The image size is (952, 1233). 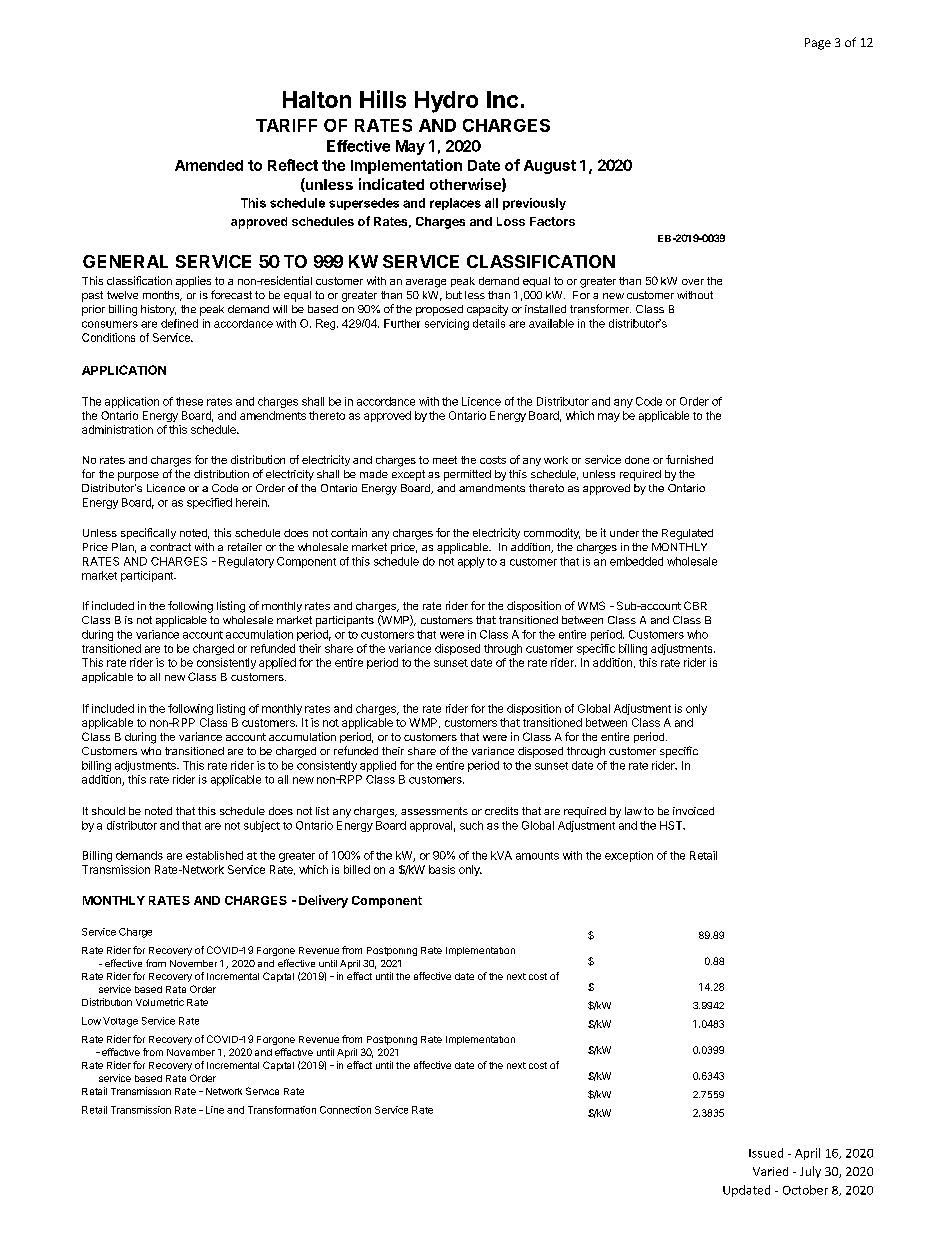 I want to click on Line, so click(x=215, y=1110).
